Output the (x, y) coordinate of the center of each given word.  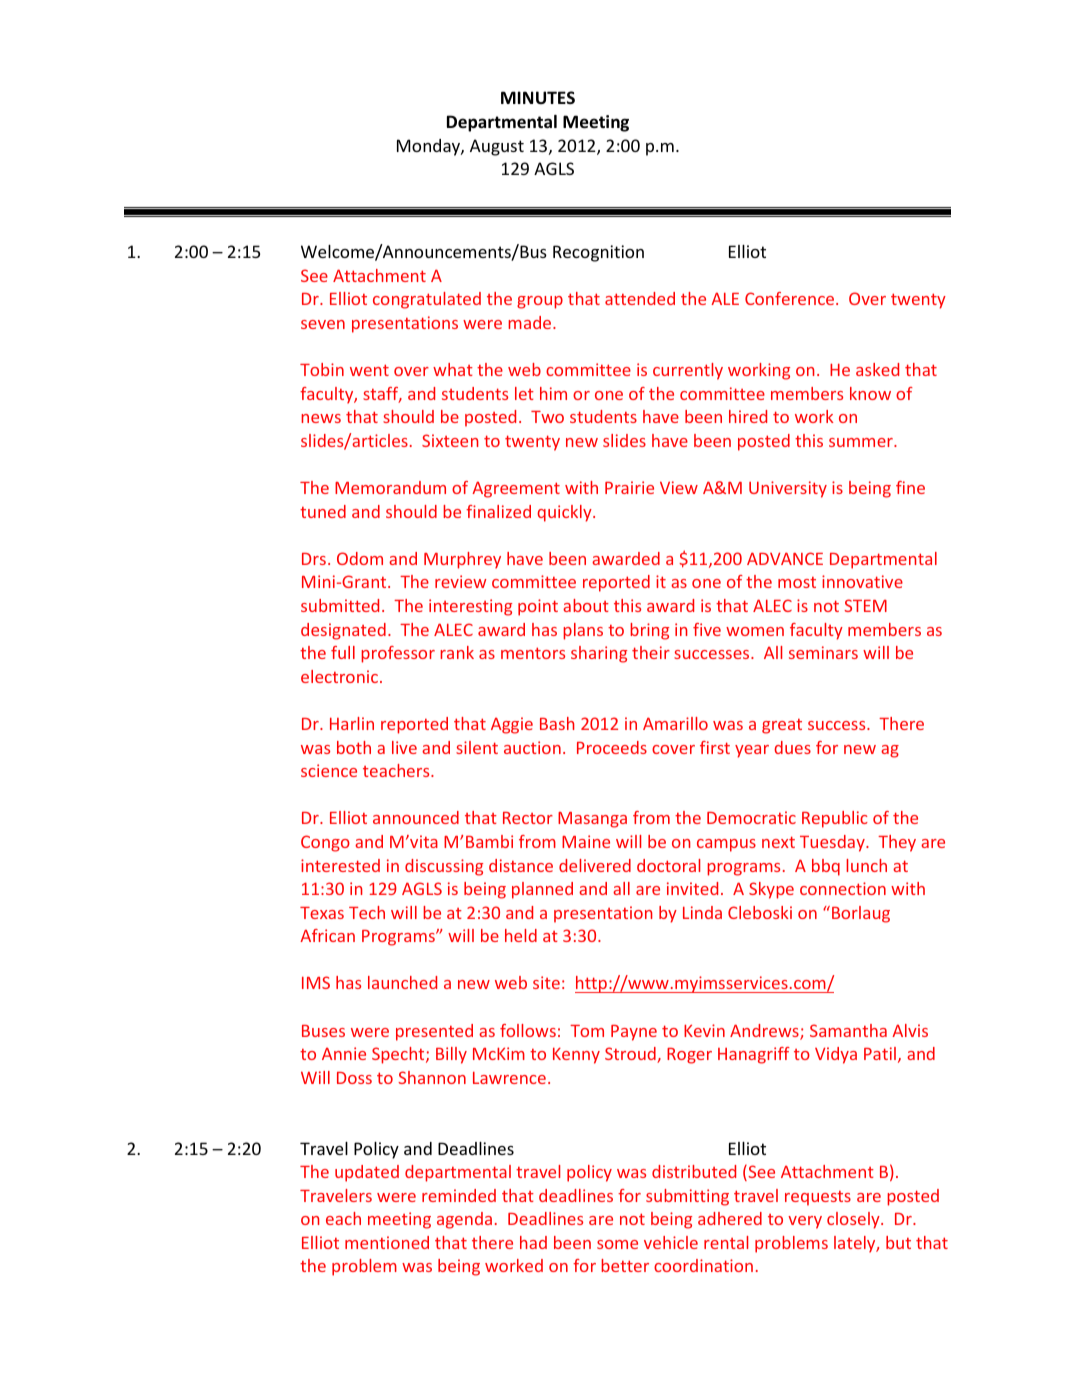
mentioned (387, 1242)
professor (398, 654)
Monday (429, 147)
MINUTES (538, 97)
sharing (599, 654)
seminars (823, 652)
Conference (789, 298)
